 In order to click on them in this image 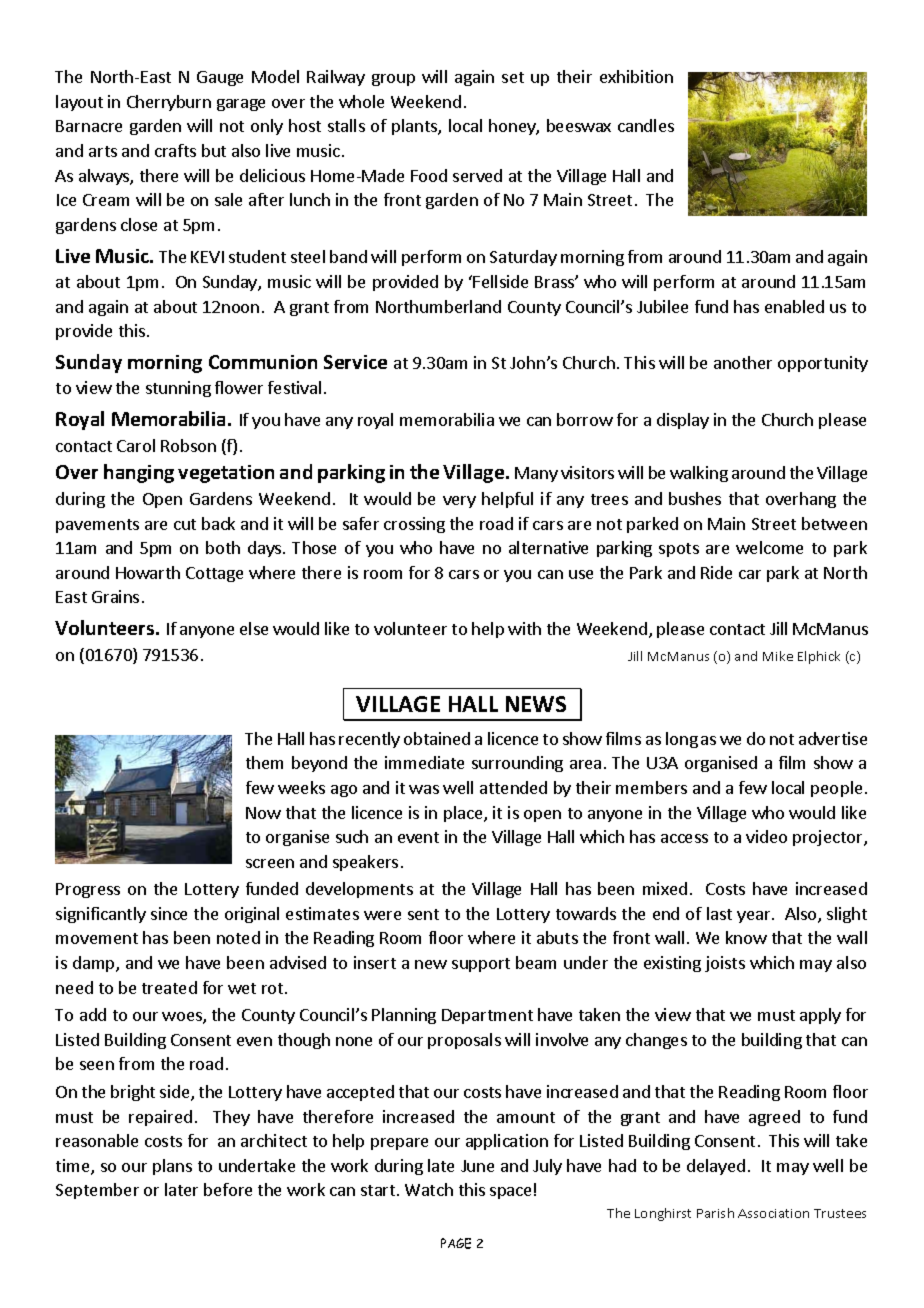, I will do `click(264, 762)`.
